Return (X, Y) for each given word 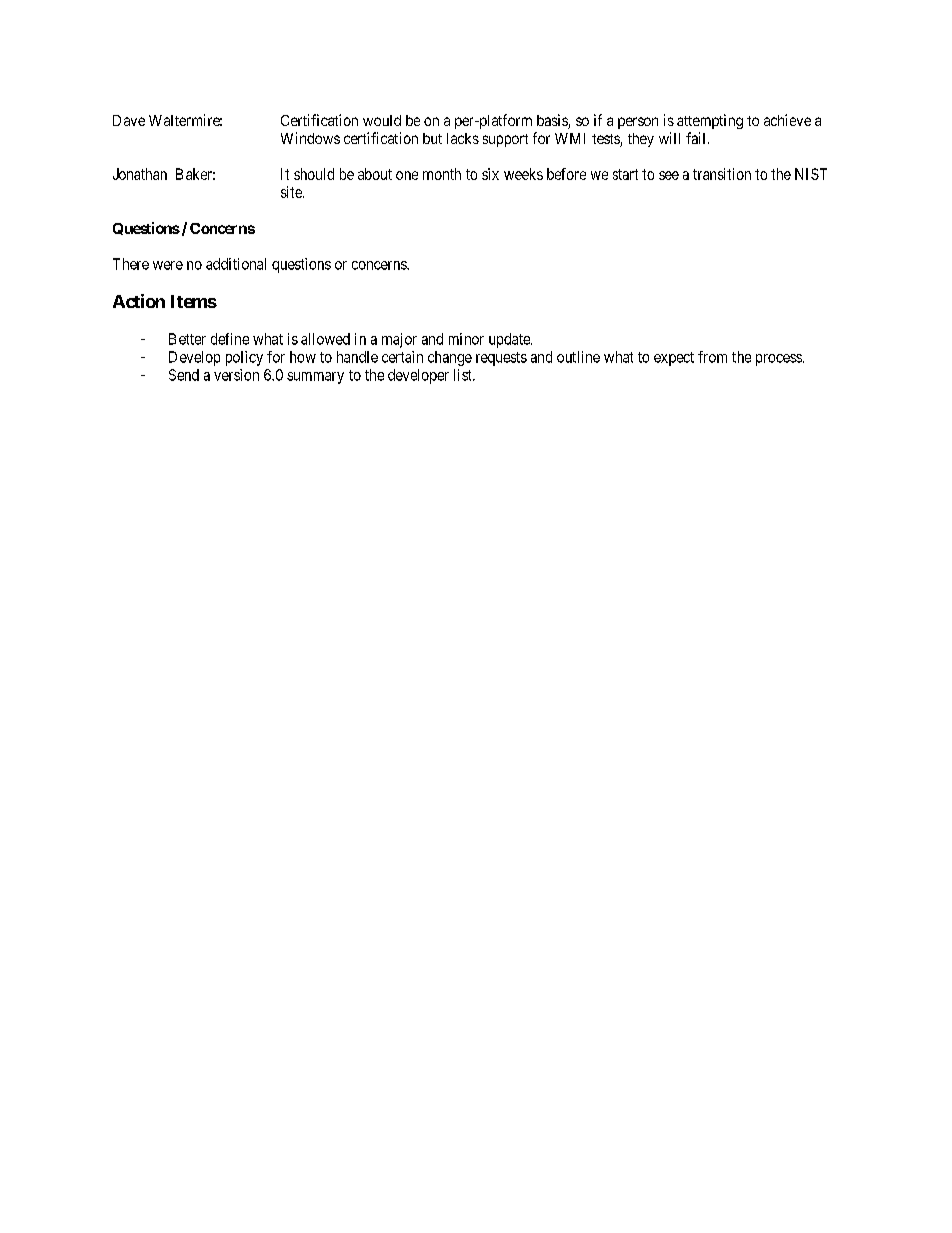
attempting (710, 121)
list (464, 375)
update (510, 340)
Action (139, 301)
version (236, 375)
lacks (463, 138)
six (490, 174)
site (292, 192)
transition (722, 174)
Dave (129, 120)
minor (466, 339)
